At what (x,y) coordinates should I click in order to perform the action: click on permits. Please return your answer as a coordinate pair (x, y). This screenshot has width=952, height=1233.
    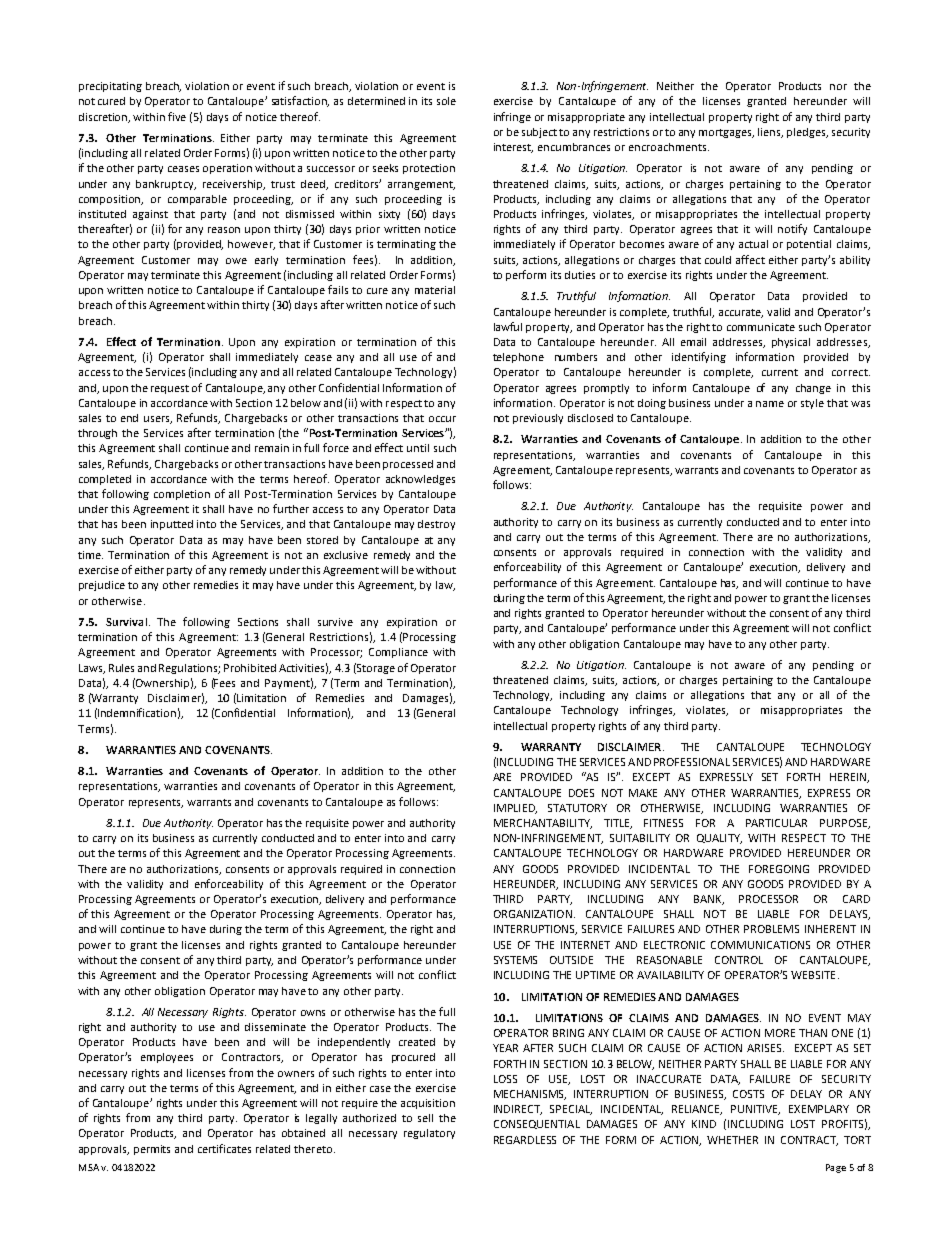
    Looking at the image, I should click on (152, 1150).
